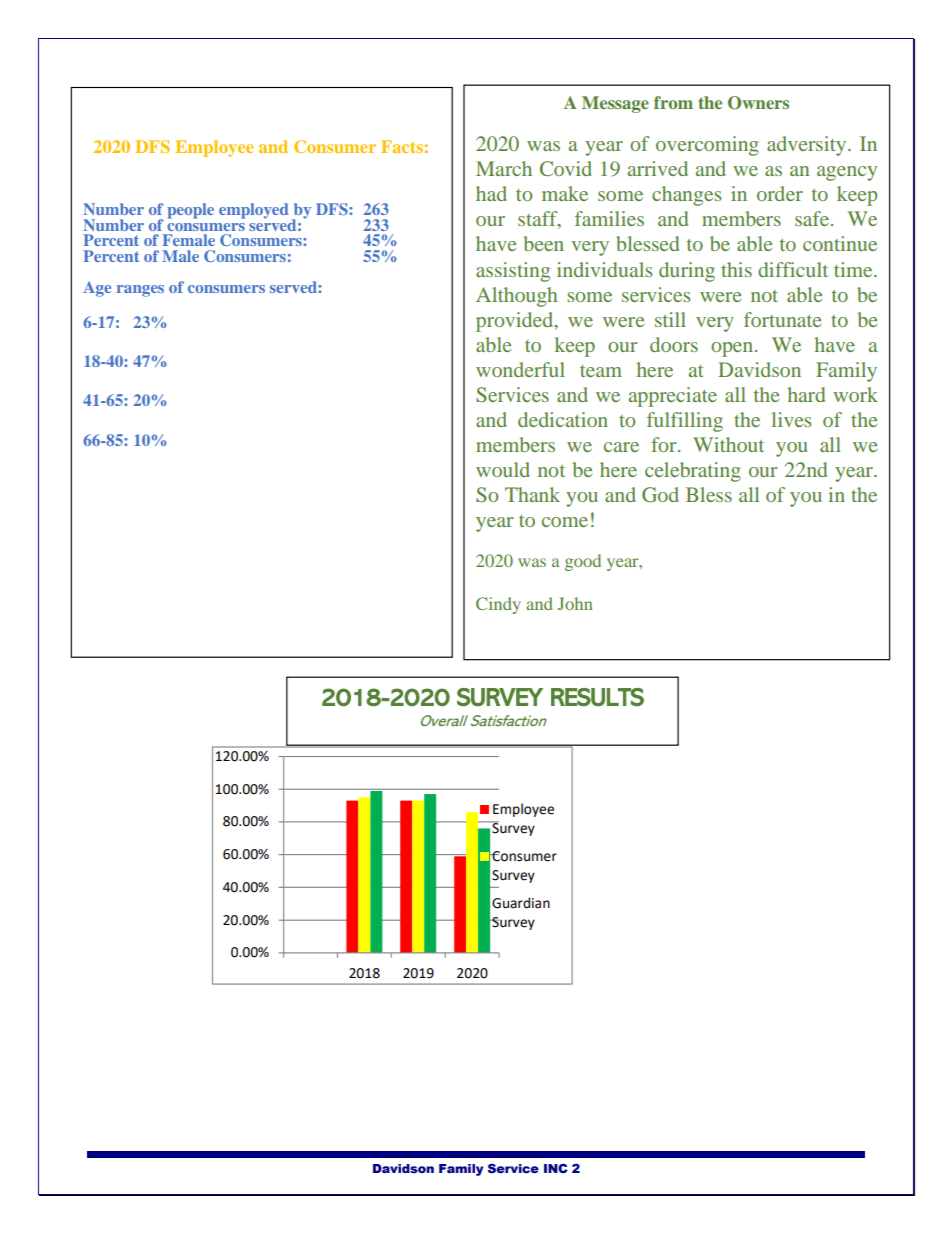 This screenshot has width=952, height=1233. Describe the element at coordinates (556, 1168) in the screenshot. I see `INC` at that location.
